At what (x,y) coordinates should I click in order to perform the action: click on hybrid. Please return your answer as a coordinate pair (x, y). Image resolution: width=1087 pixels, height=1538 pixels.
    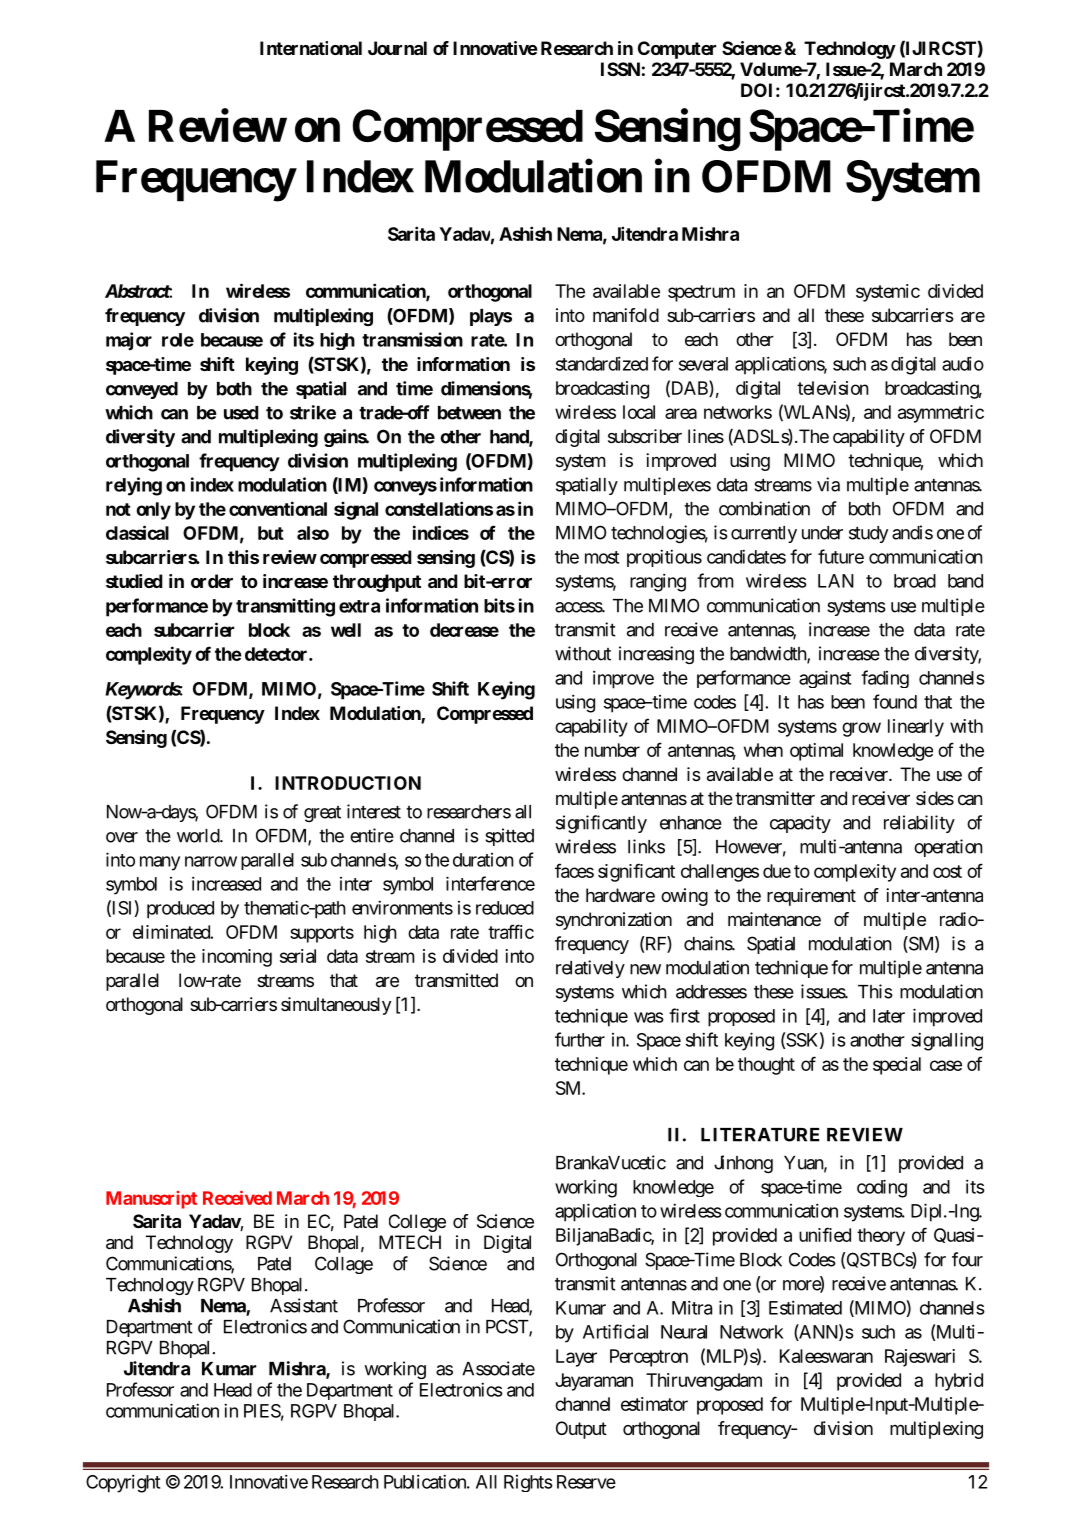
    Looking at the image, I should click on (959, 1382).
